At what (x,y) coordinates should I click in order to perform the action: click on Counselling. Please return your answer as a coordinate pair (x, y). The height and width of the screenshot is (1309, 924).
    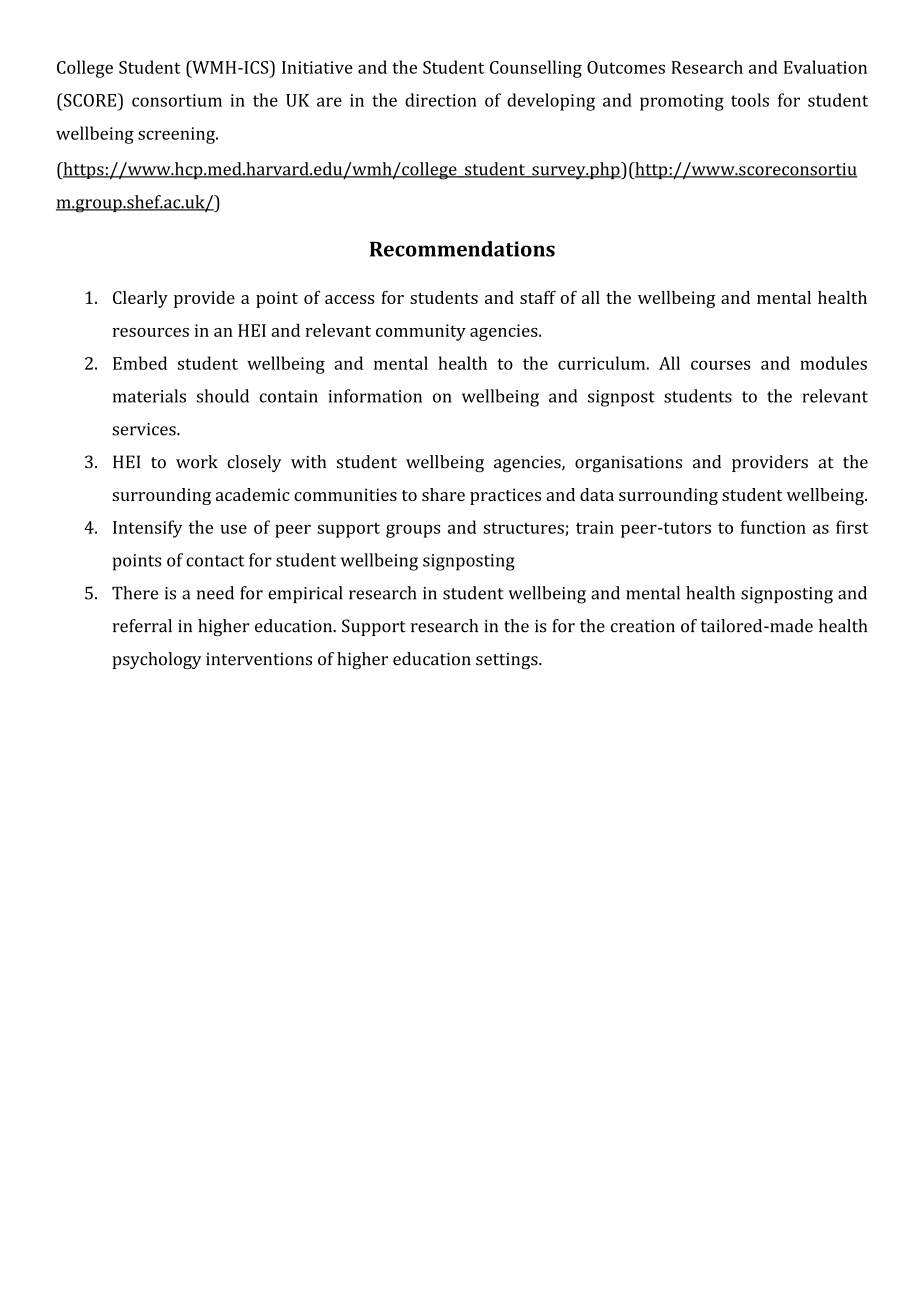
    Looking at the image, I should click on (536, 69).
